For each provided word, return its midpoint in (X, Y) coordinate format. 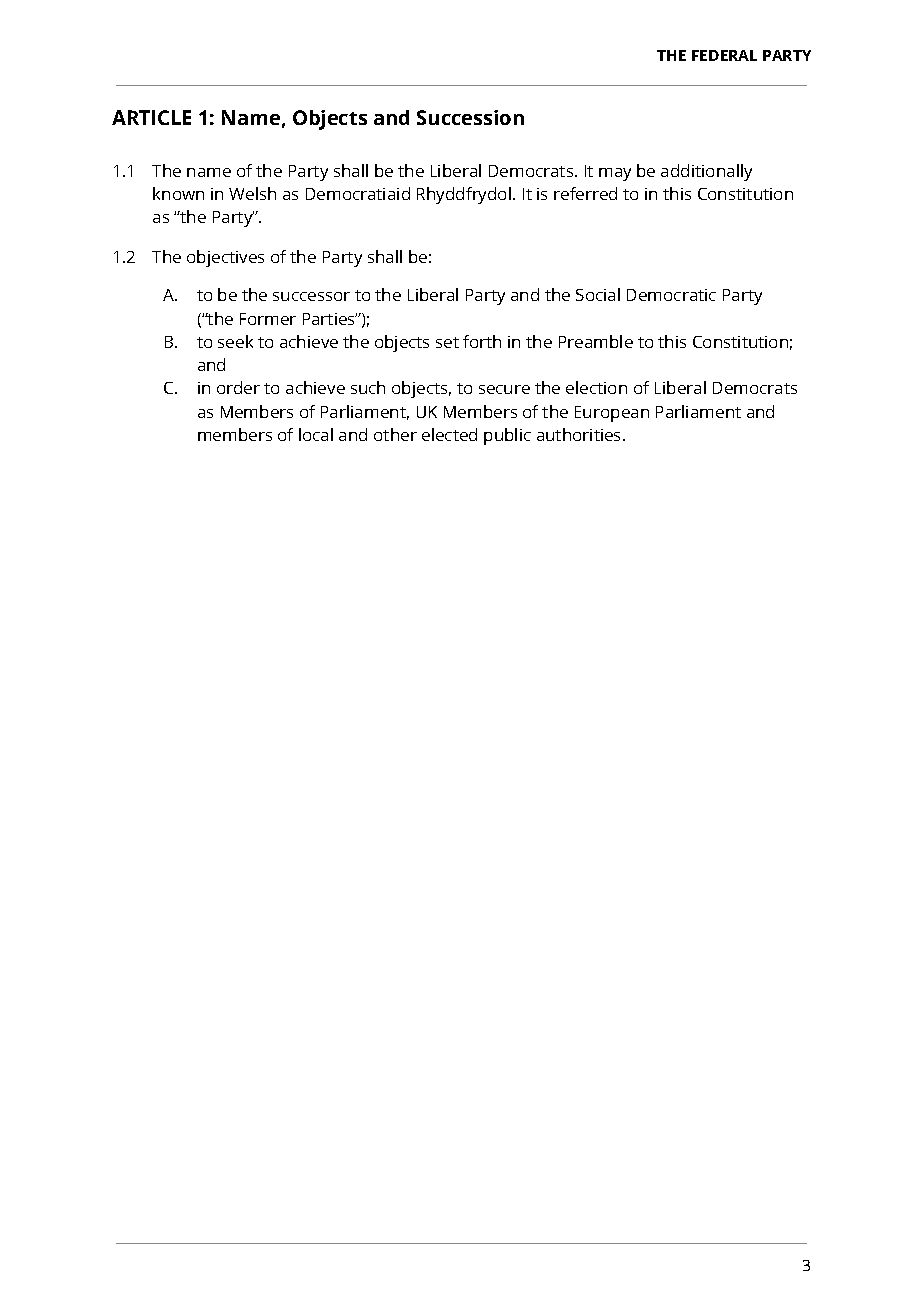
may (615, 174)
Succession (470, 117)
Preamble (596, 341)
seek (235, 341)
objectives (225, 258)
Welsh (252, 193)
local (316, 434)
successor (311, 296)
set (447, 342)
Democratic (671, 295)
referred (585, 193)
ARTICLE (151, 117)
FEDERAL (724, 55)
